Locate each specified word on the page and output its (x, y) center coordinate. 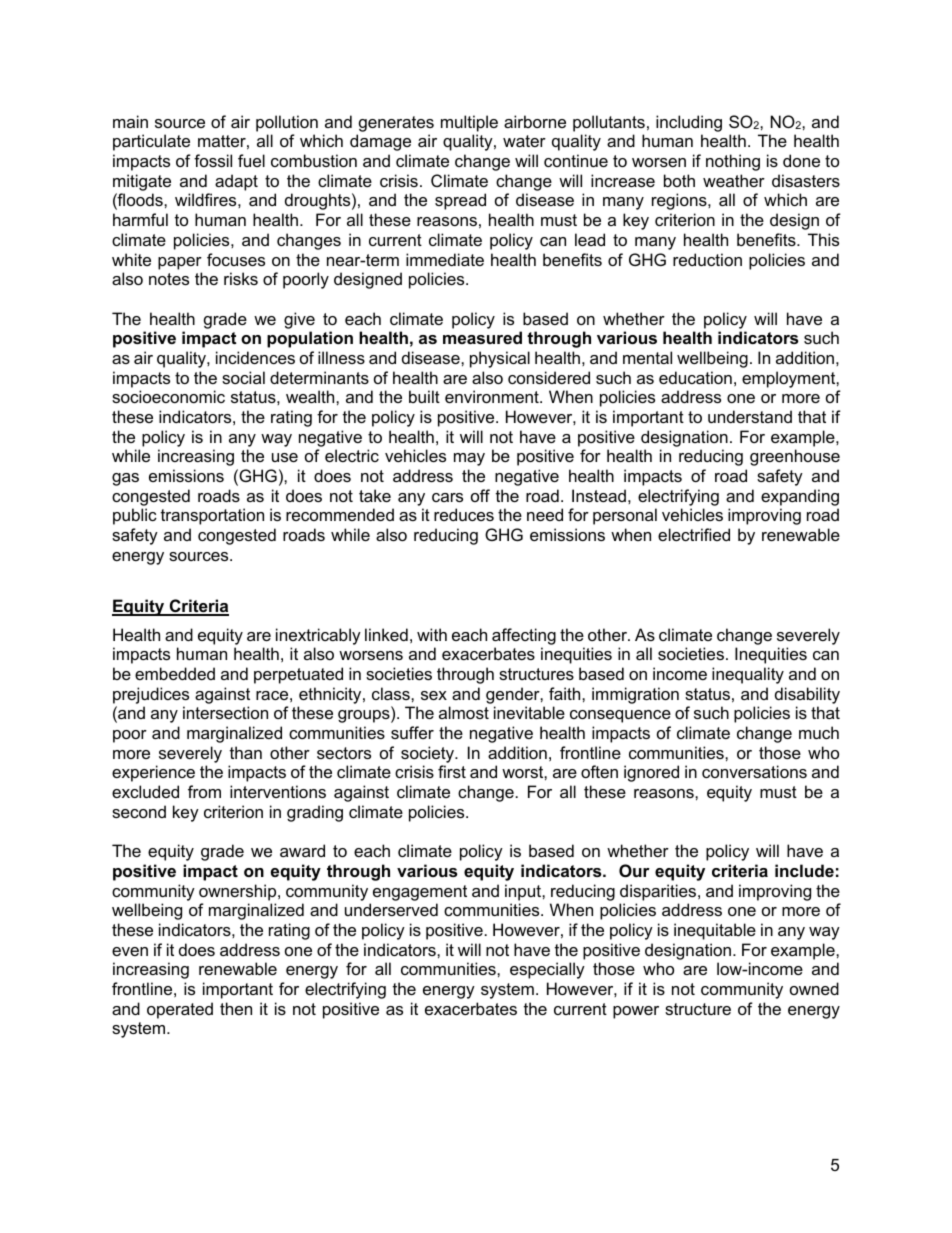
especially (547, 970)
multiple (469, 123)
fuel (251, 160)
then (236, 1008)
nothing (733, 162)
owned (814, 988)
